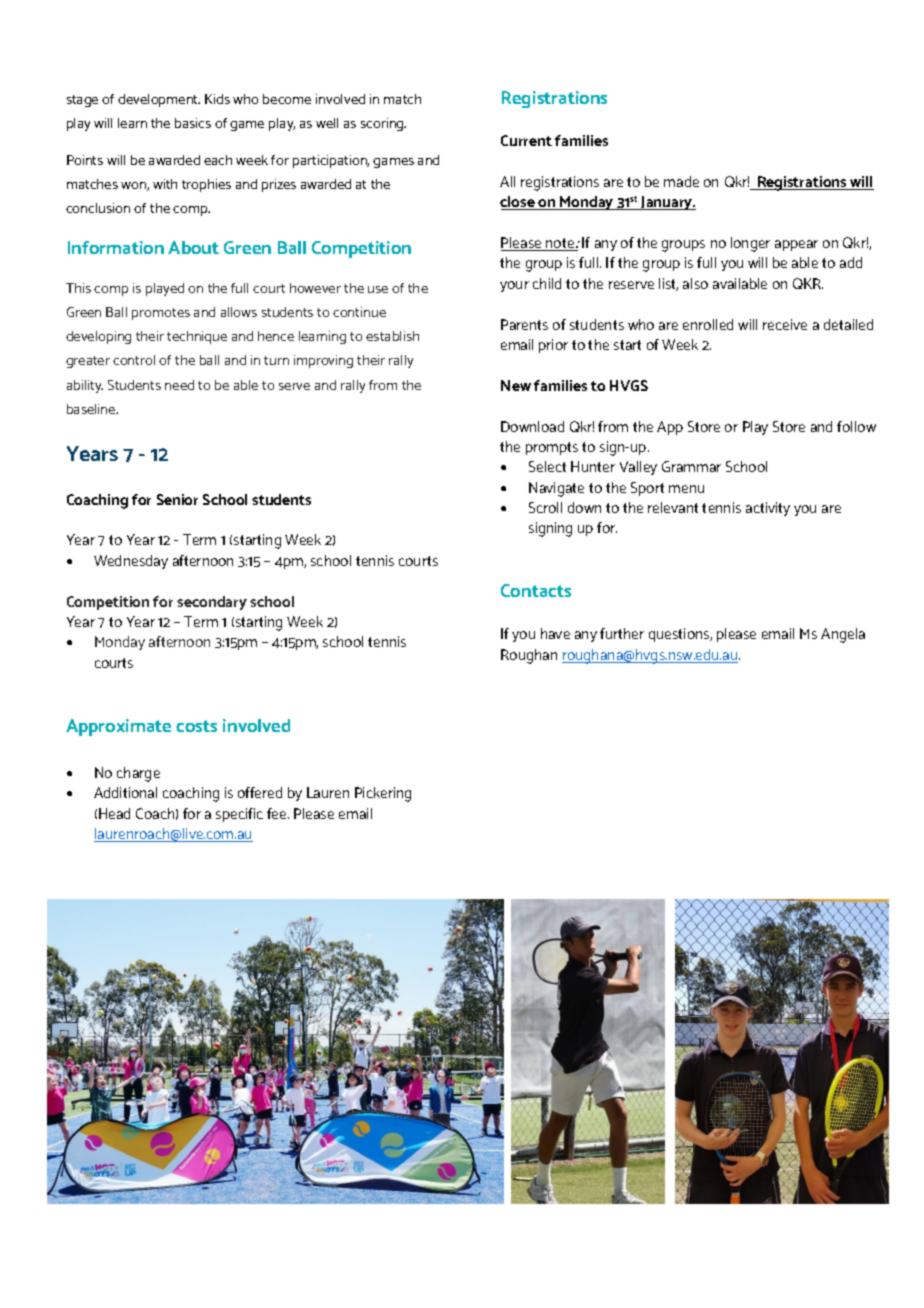  I want to click on basics, so click(193, 123).
